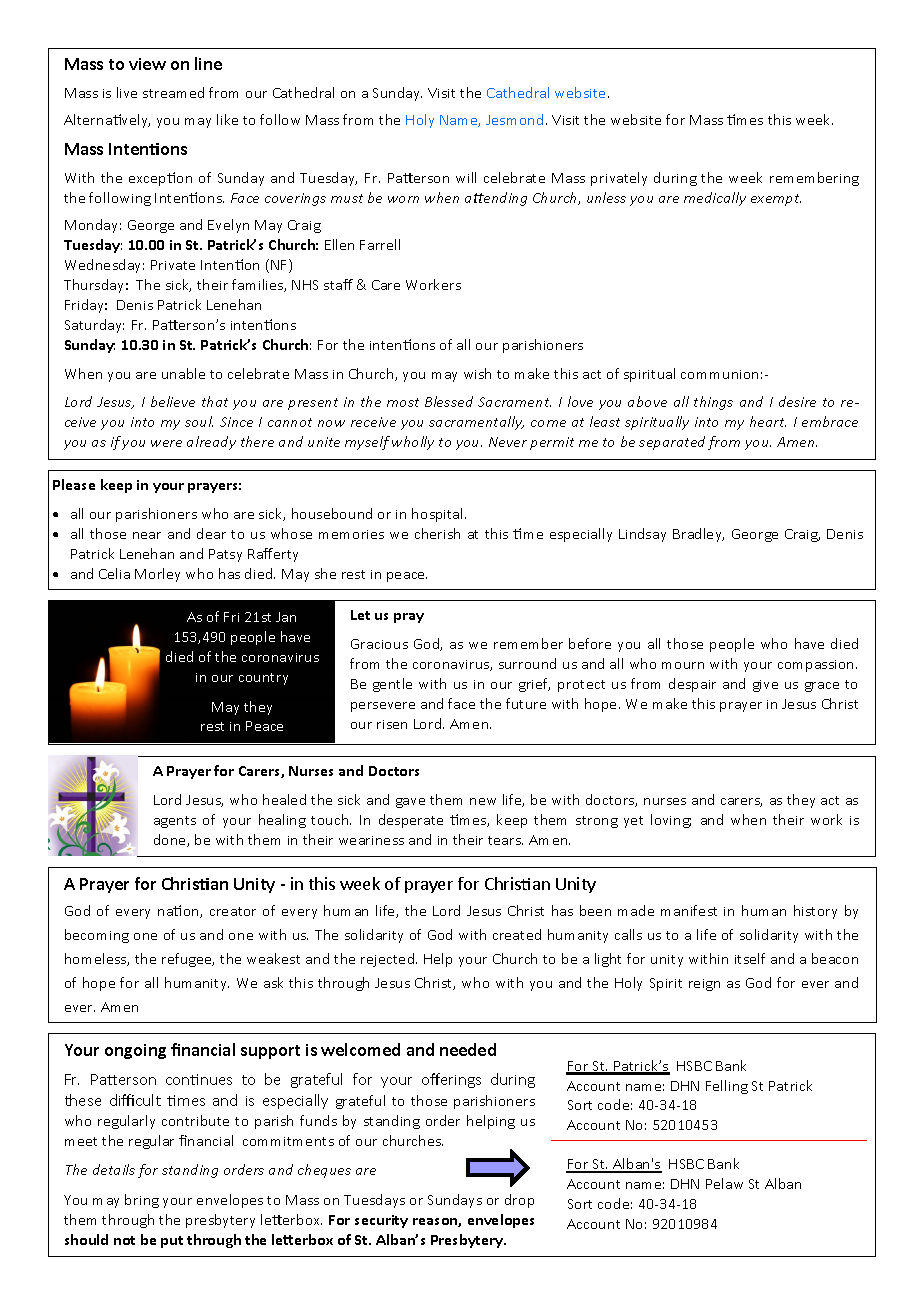 Image resolution: width=924 pixels, height=1308 pixels. I want to click on give, so click(765, 686).
